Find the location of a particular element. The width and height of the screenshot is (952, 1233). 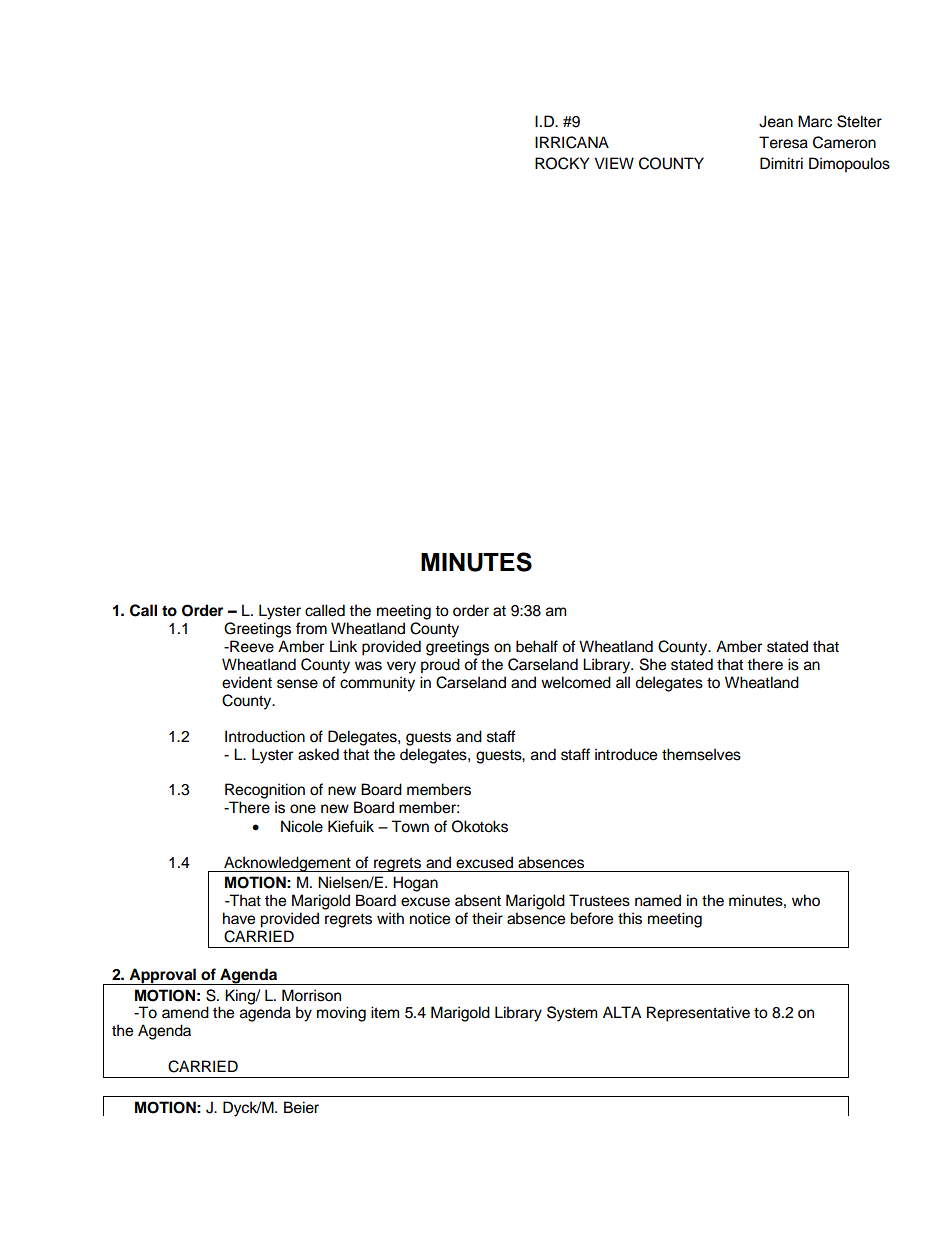

Teresa is located at coordinates (783, 142).
